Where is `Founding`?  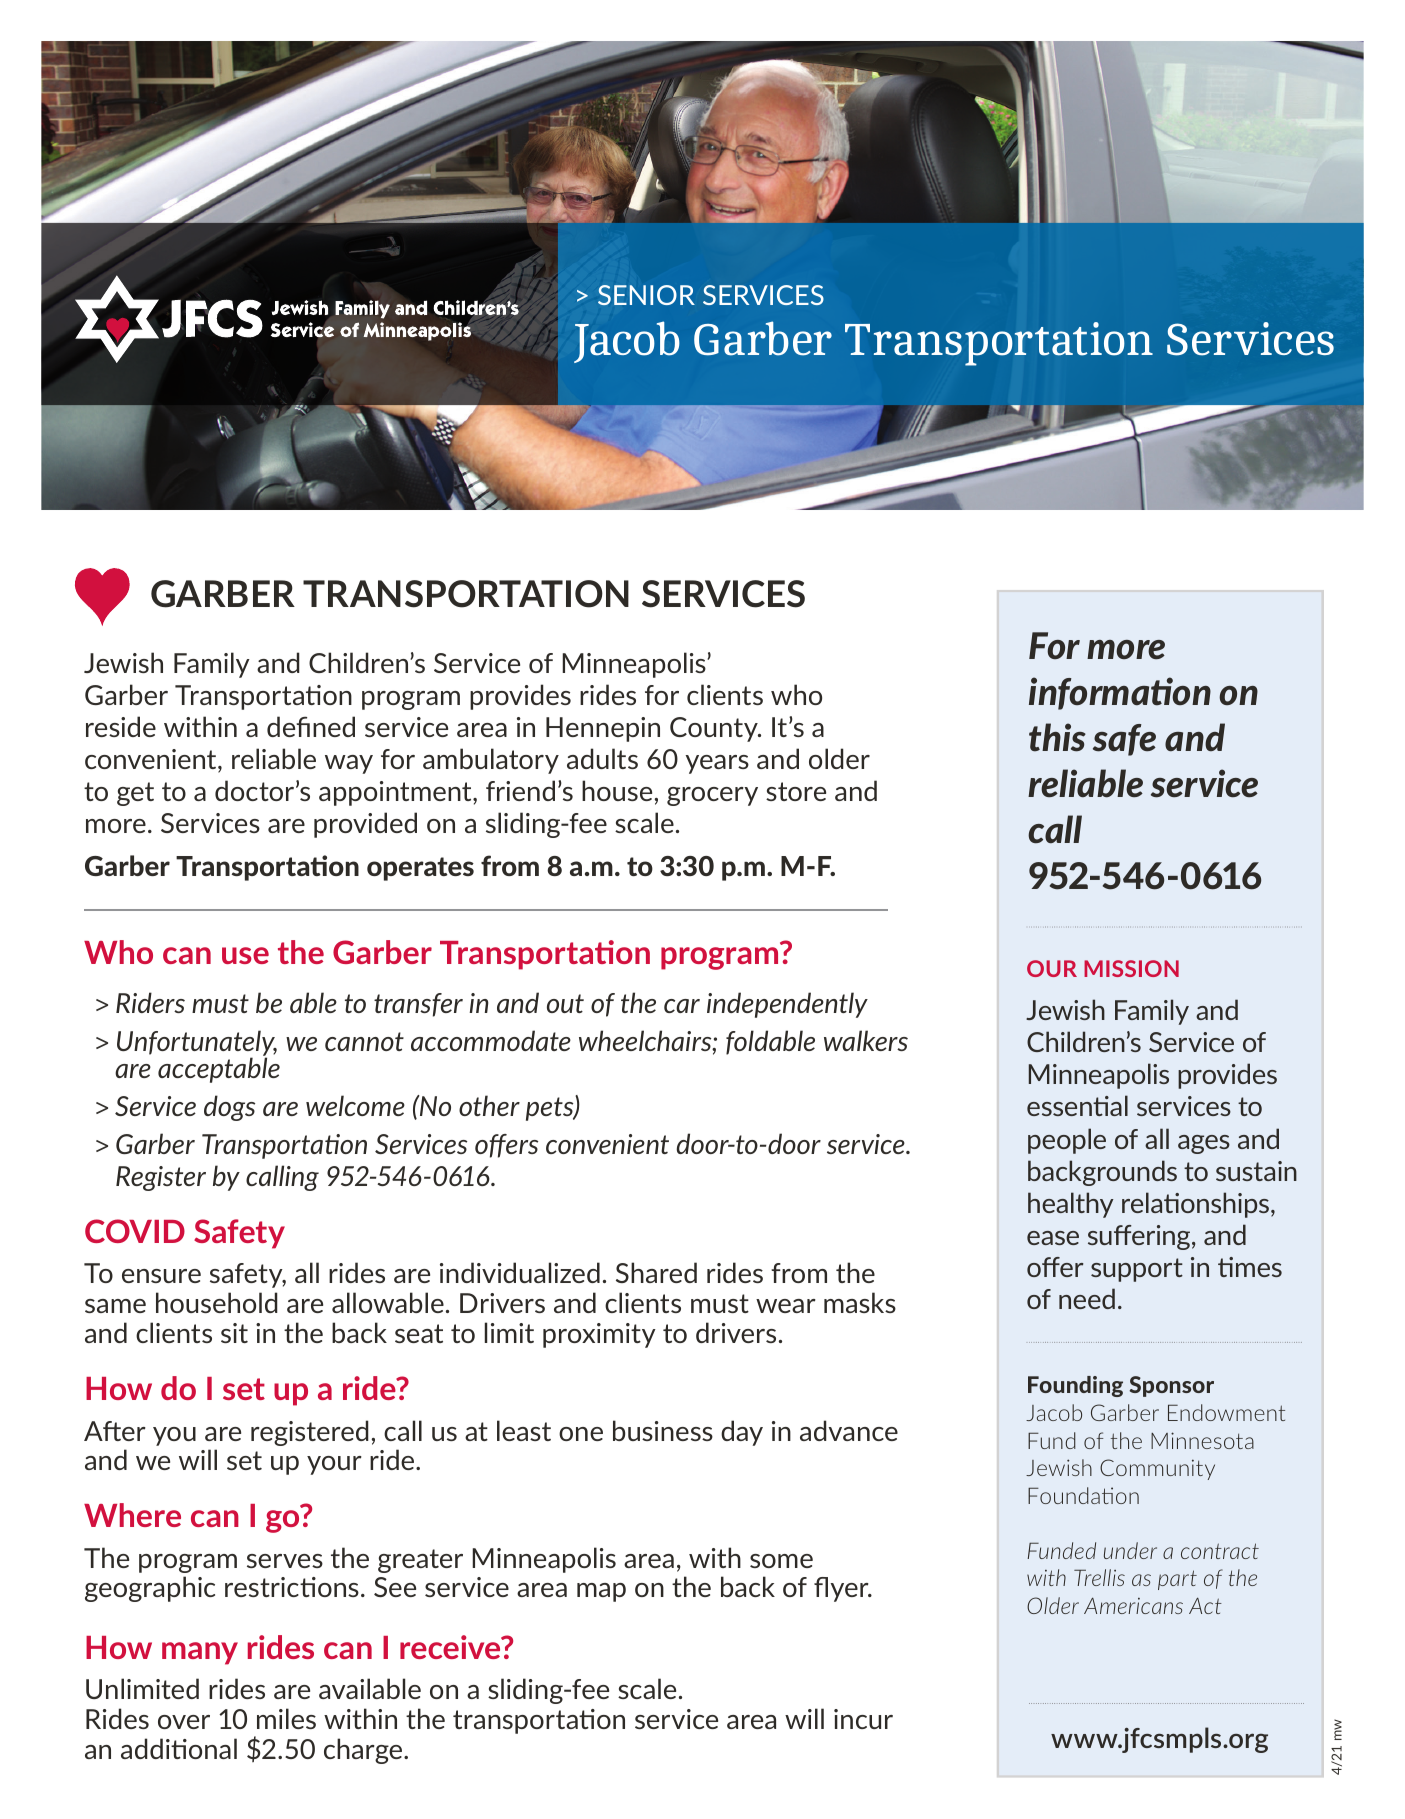 Founding is located at coordinates (1075, 1386).
